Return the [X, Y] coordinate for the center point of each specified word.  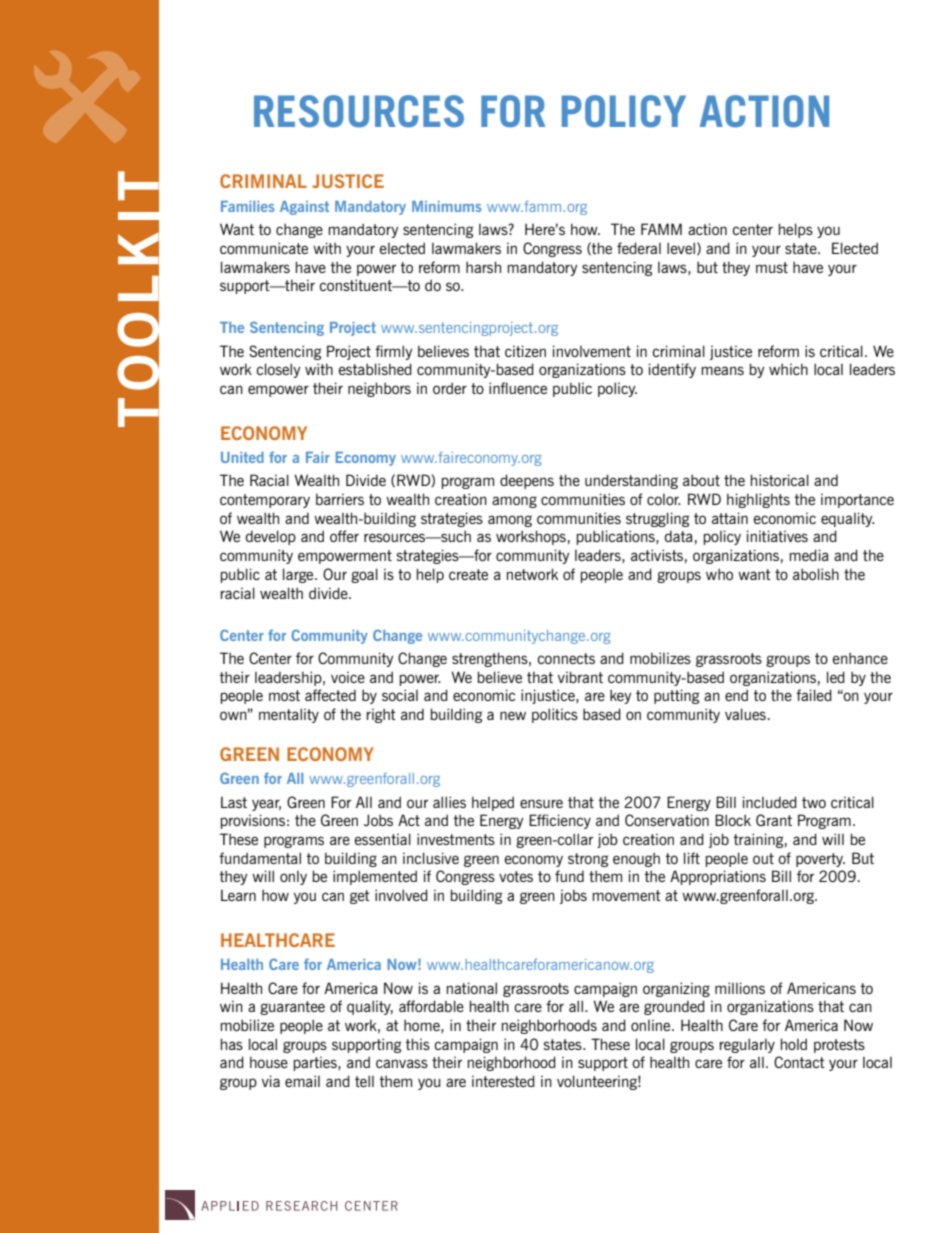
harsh [483, 267]
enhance [860, 658]
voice [348, 677]
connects [566, 658]
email [302, 1081]
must [772, 267]
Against [304, 208]
